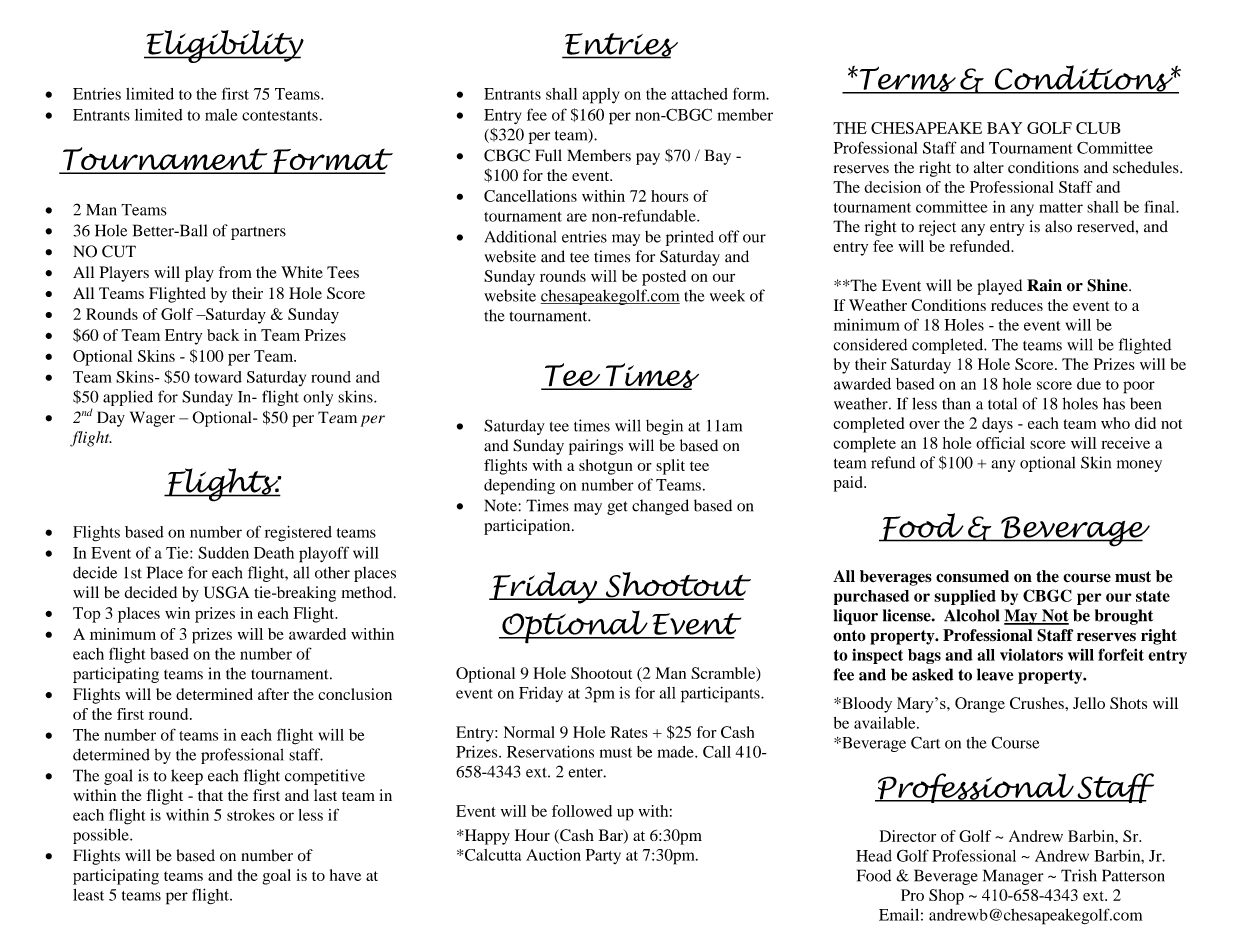 Image resolution: width=1233 pixels, height=952 pixels. I want to click on CLUB, so click(1098, 128).
